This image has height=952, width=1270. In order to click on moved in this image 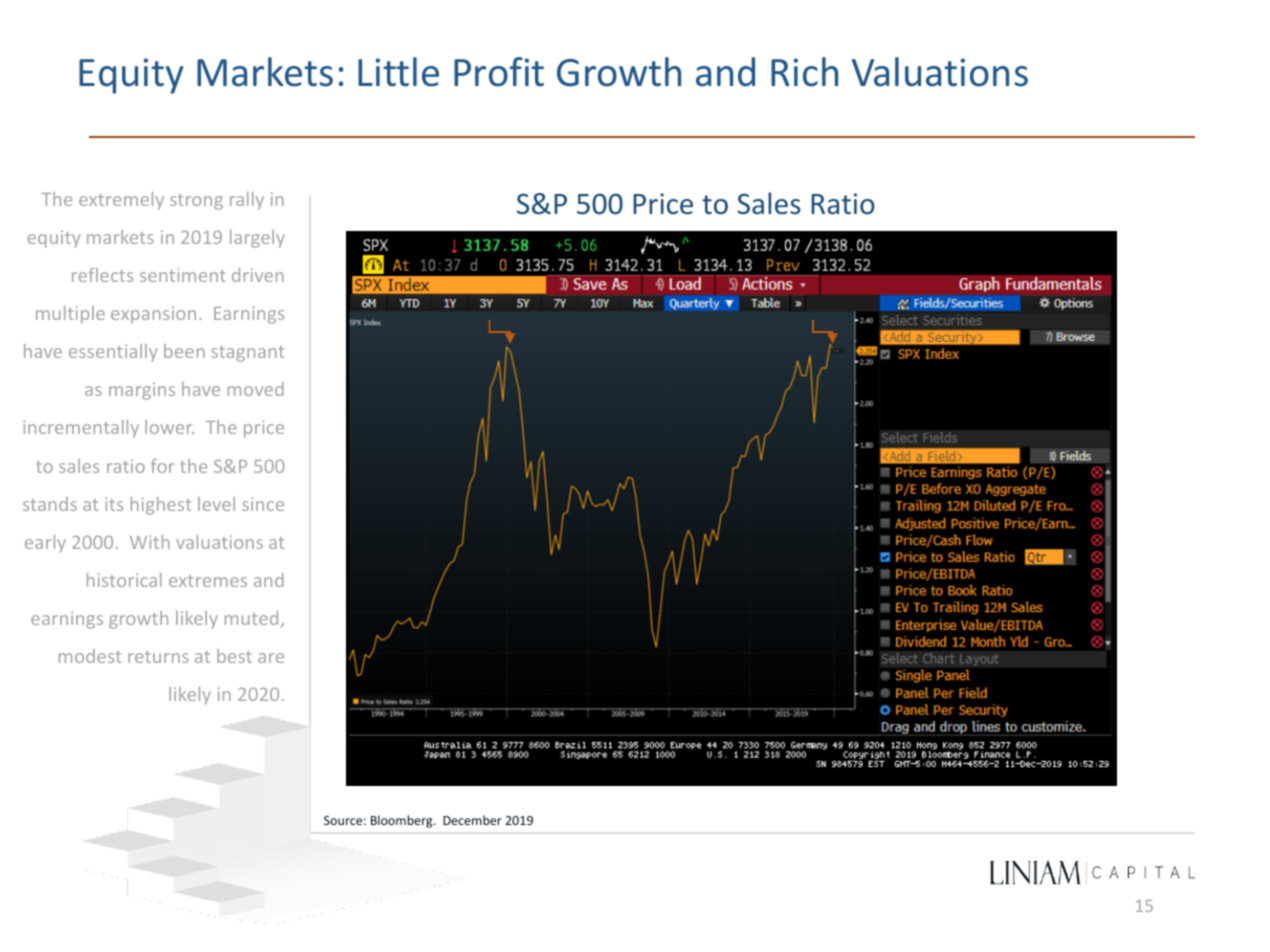, I will do `click(256, 389)`.
